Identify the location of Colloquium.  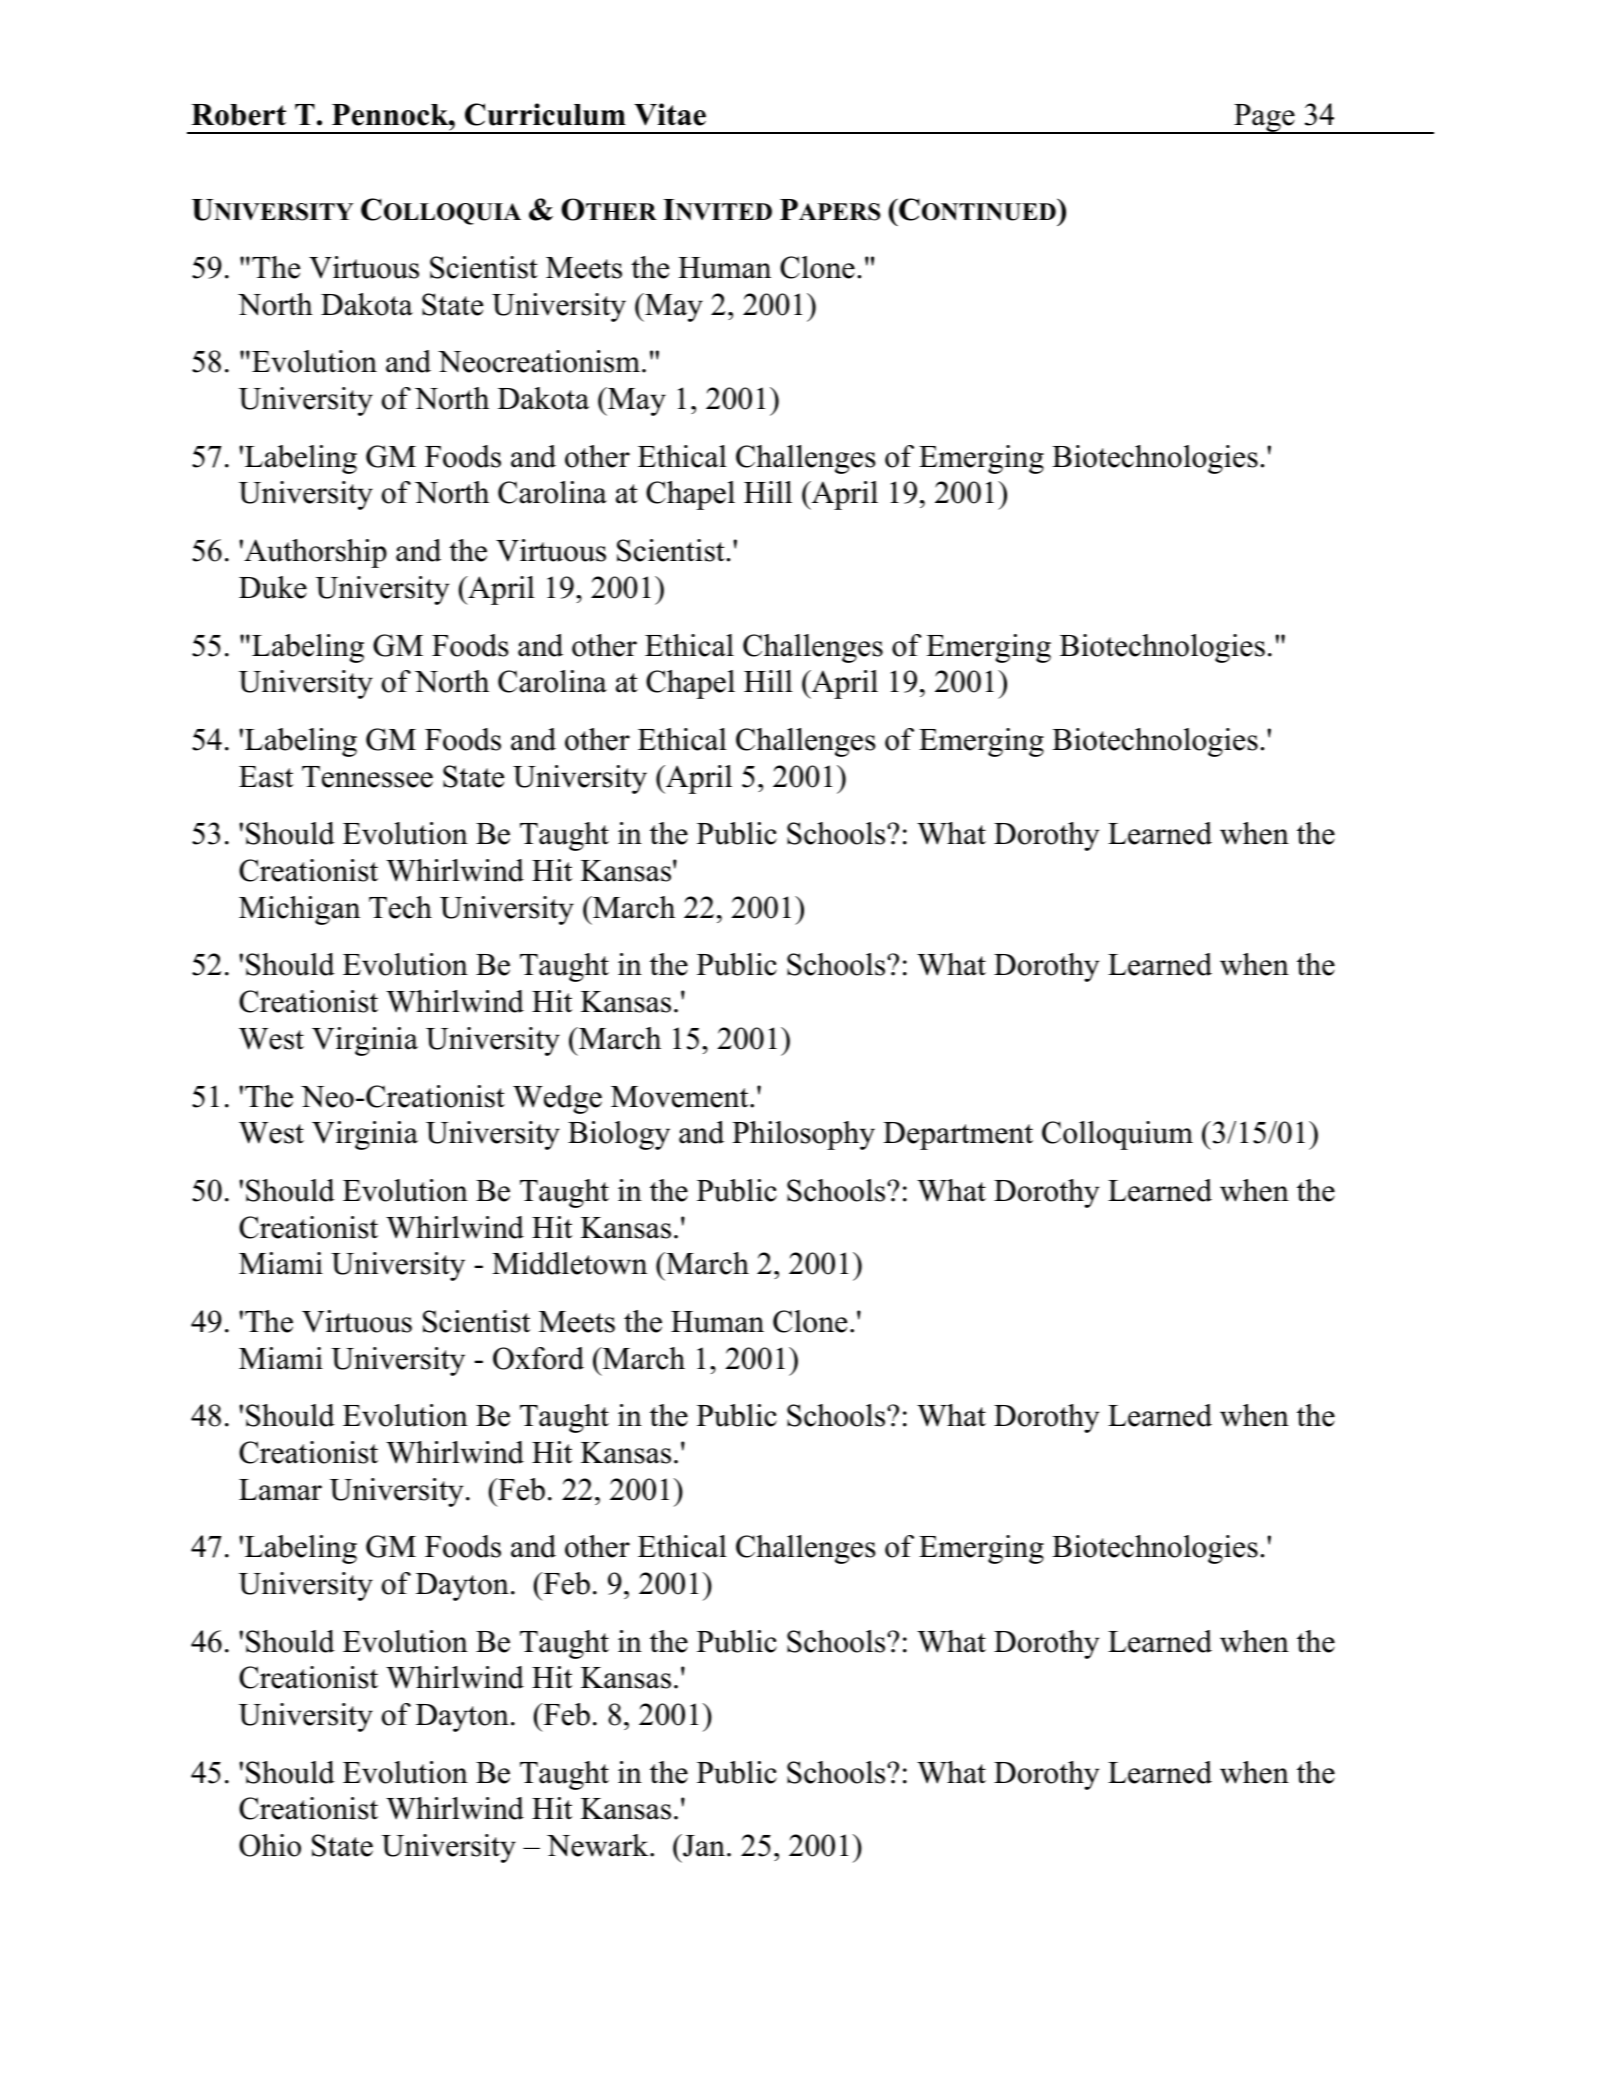
(1117, 1135).
